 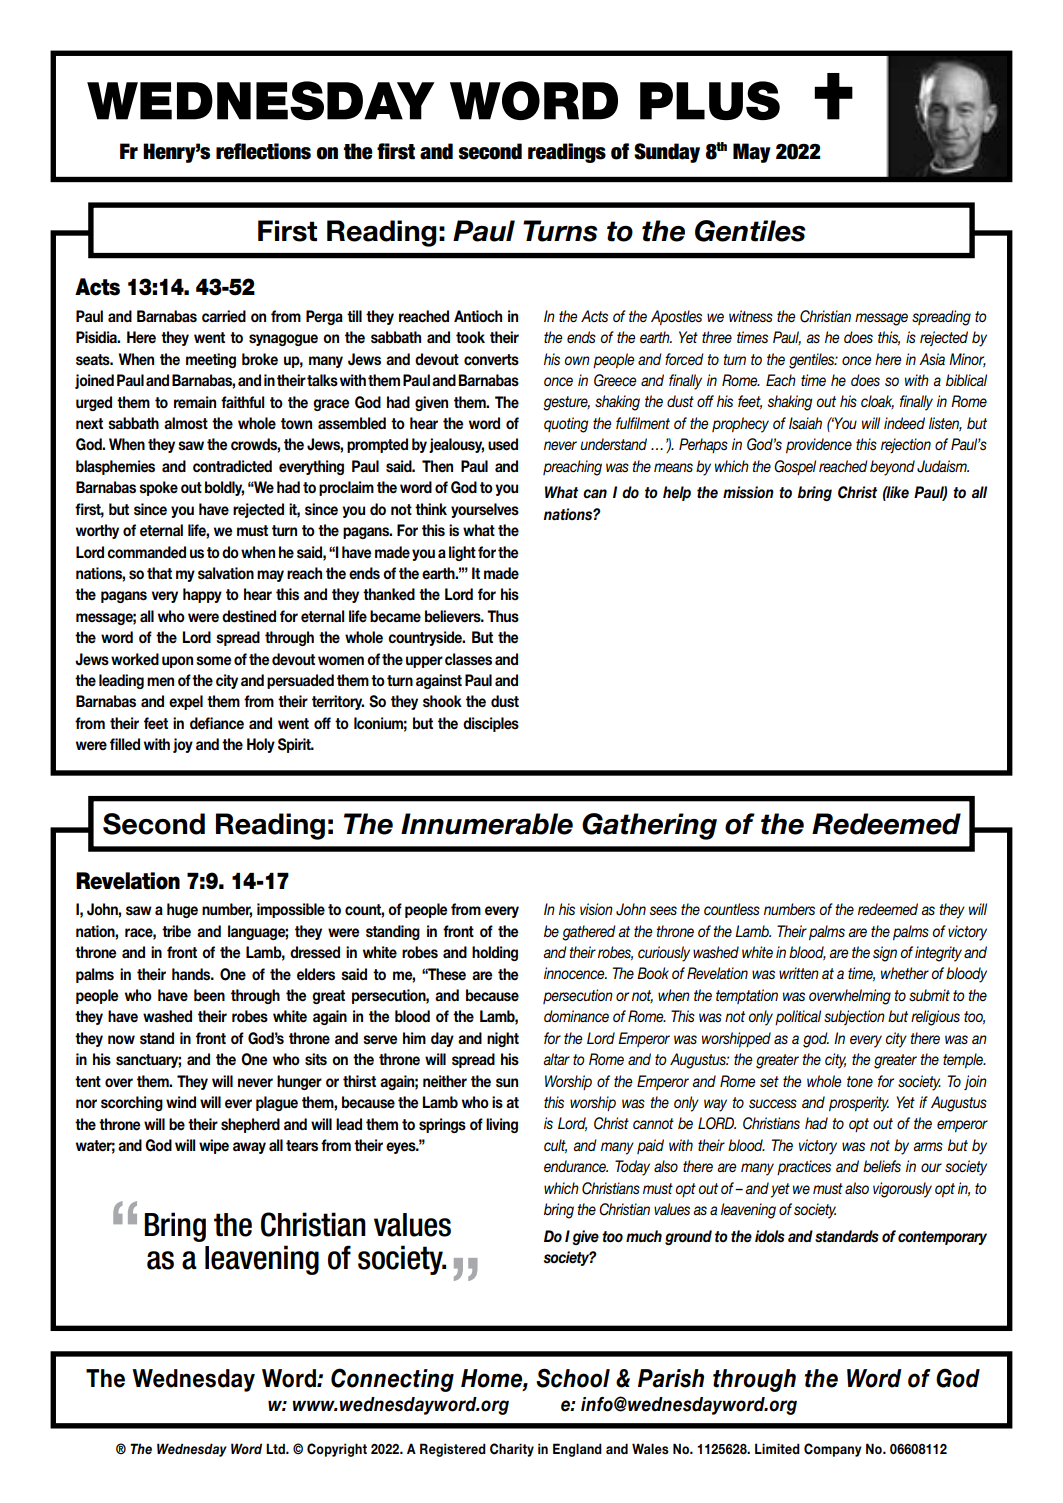 What do you see at coordinates (710, 100) in the page?
I see `PLUS` at bounding box center [710, 100].
